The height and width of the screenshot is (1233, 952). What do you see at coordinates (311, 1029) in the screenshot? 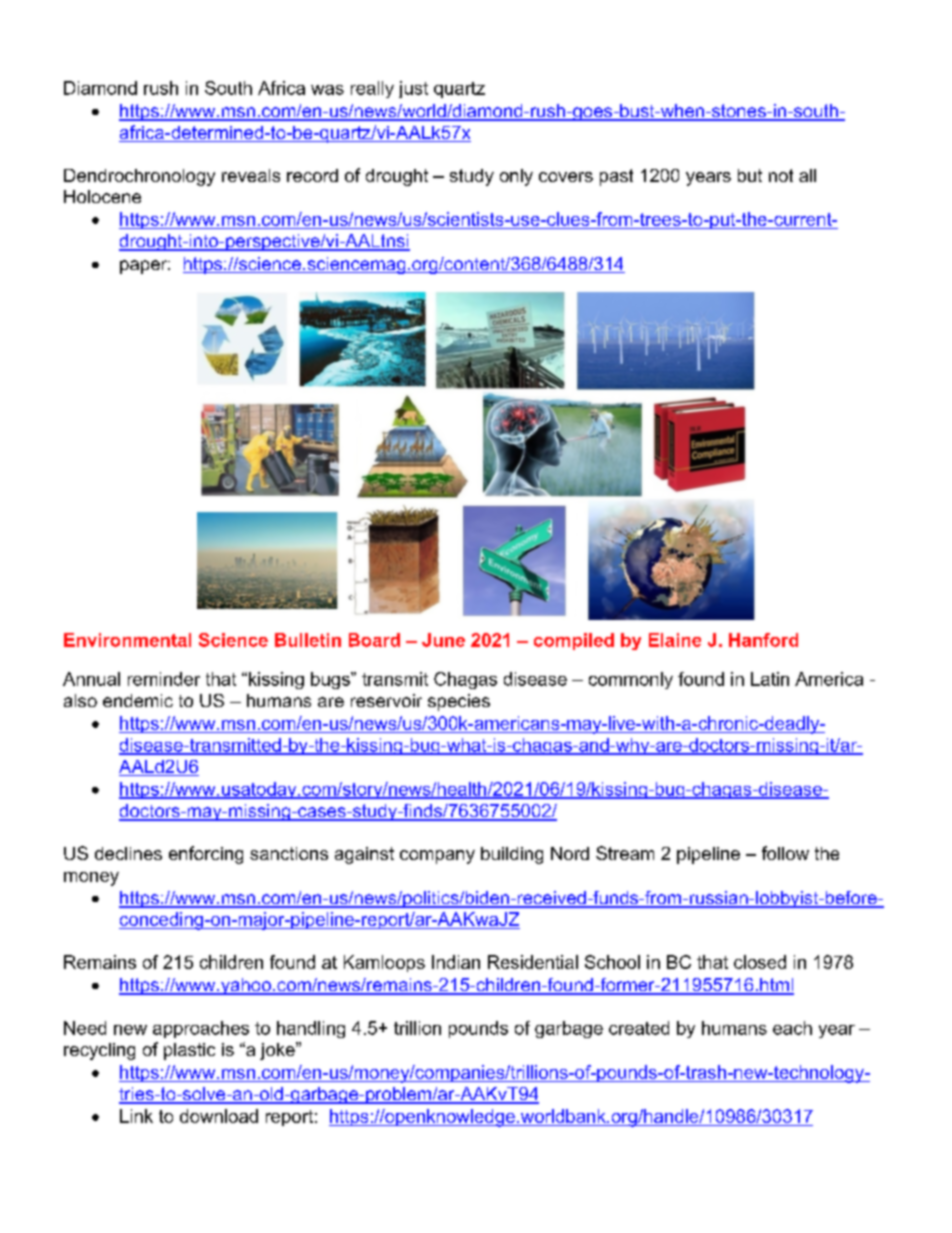
I see `handling` at bounding box center [311, 1029].
